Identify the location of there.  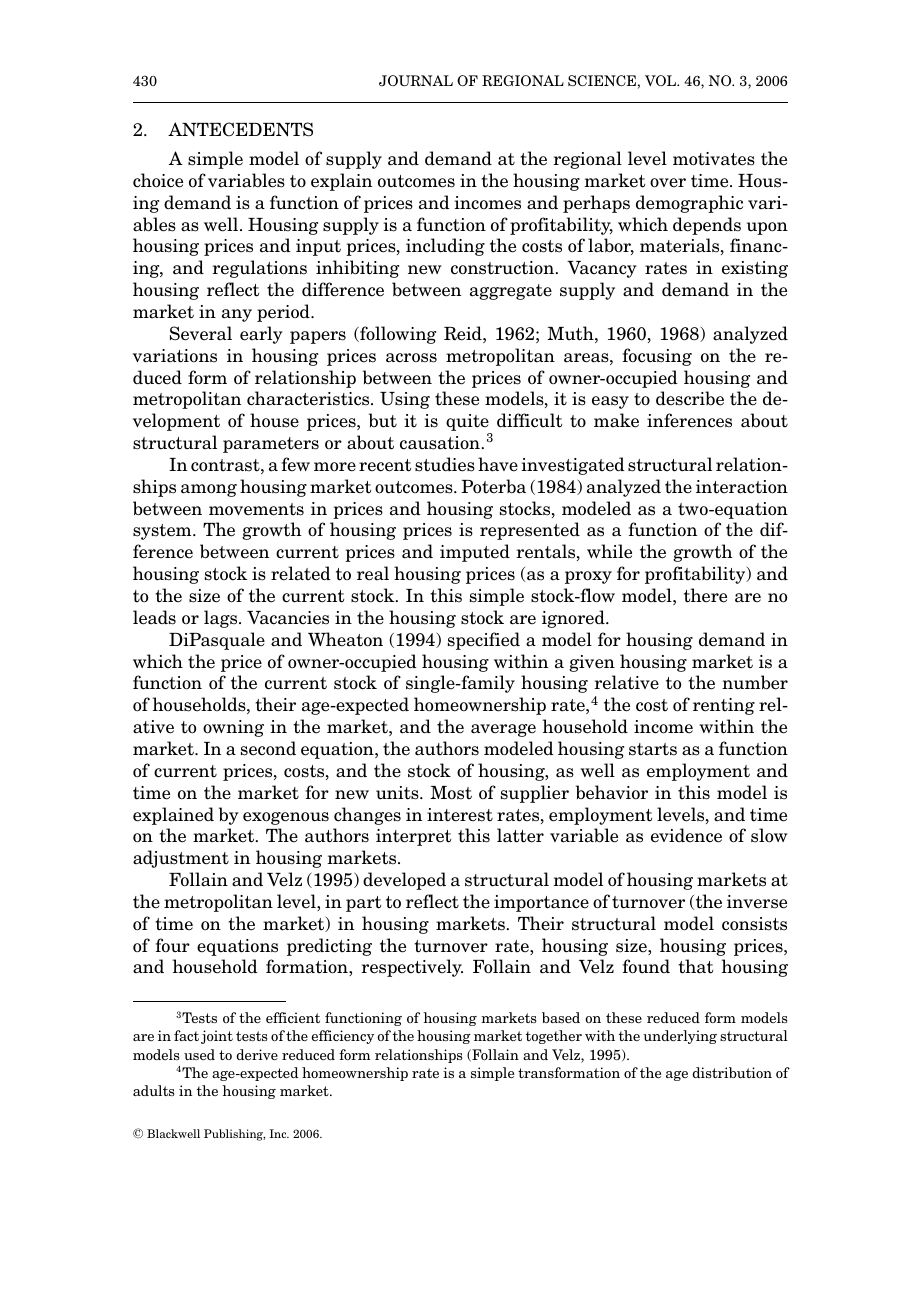
(705, 595).
